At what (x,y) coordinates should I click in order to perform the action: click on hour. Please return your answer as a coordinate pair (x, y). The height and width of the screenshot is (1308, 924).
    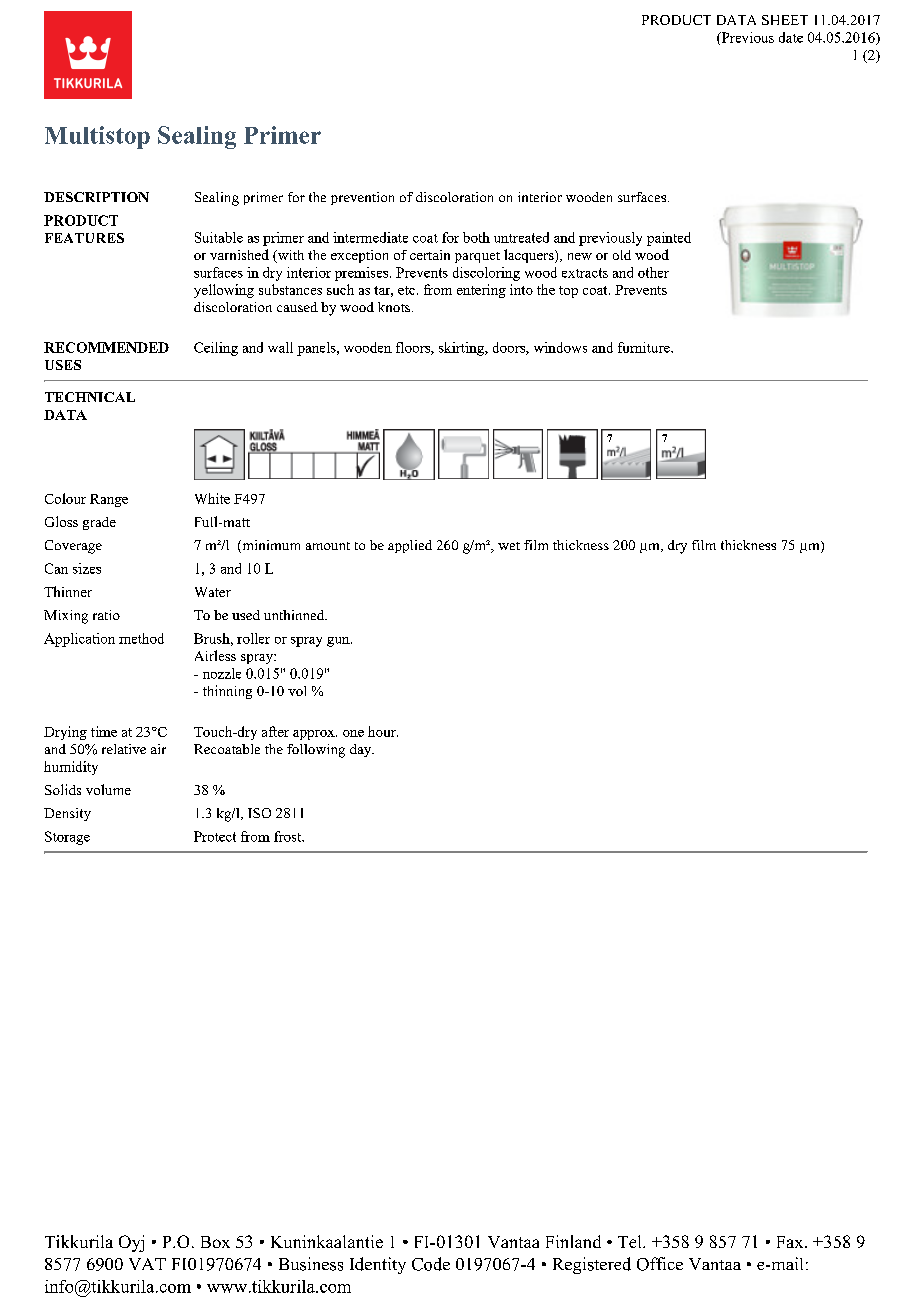
    Looking at the image, I should click on (383, 731).
